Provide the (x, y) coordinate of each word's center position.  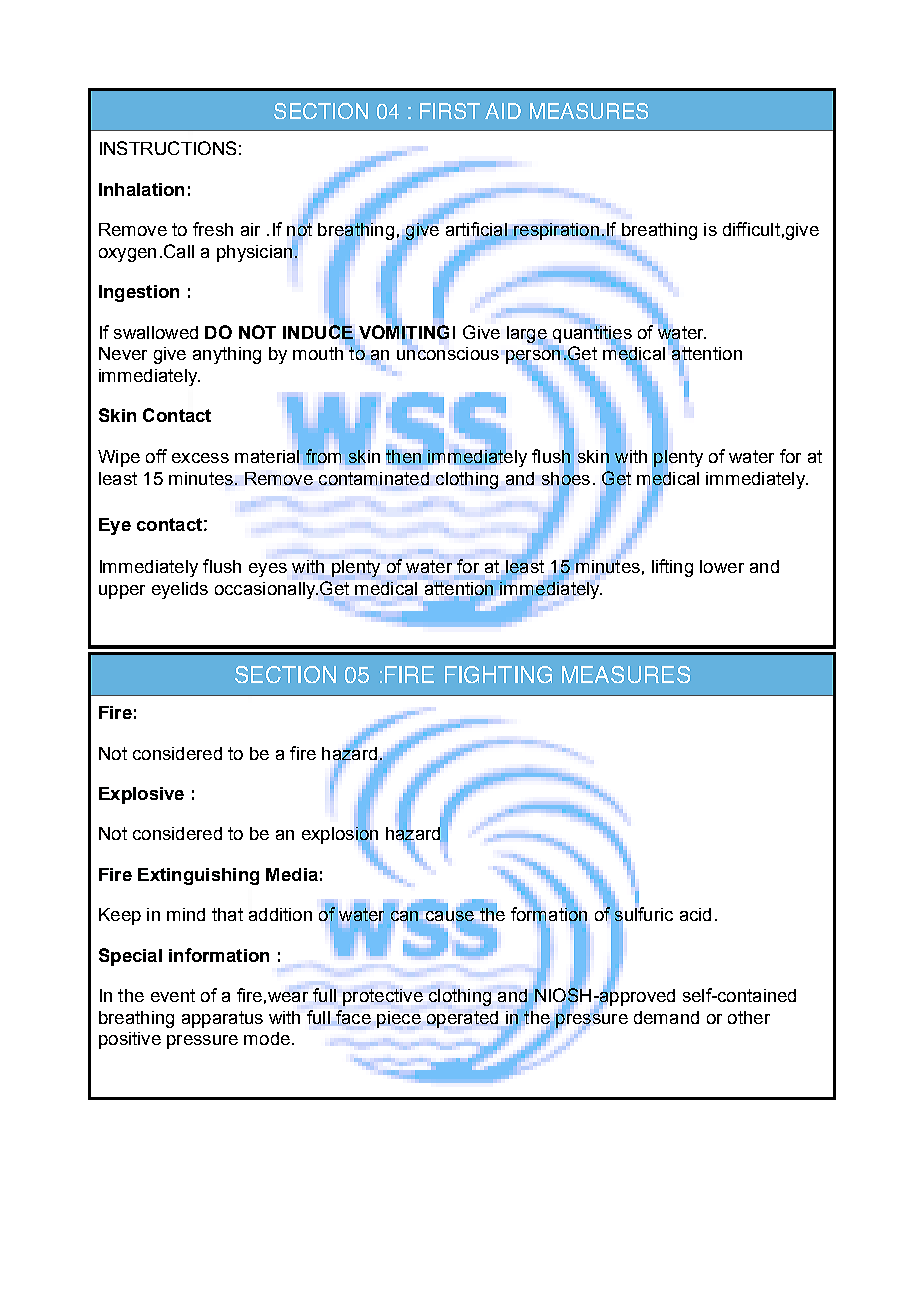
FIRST (450, 111)
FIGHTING (498, 674)
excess (200, 458)
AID (503, 111)
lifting (672, 568)
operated (462, 1019)
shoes (566, 478)
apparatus (222, 1019)
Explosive (141, 795)
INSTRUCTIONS (168, 148)
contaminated (374, 478)
